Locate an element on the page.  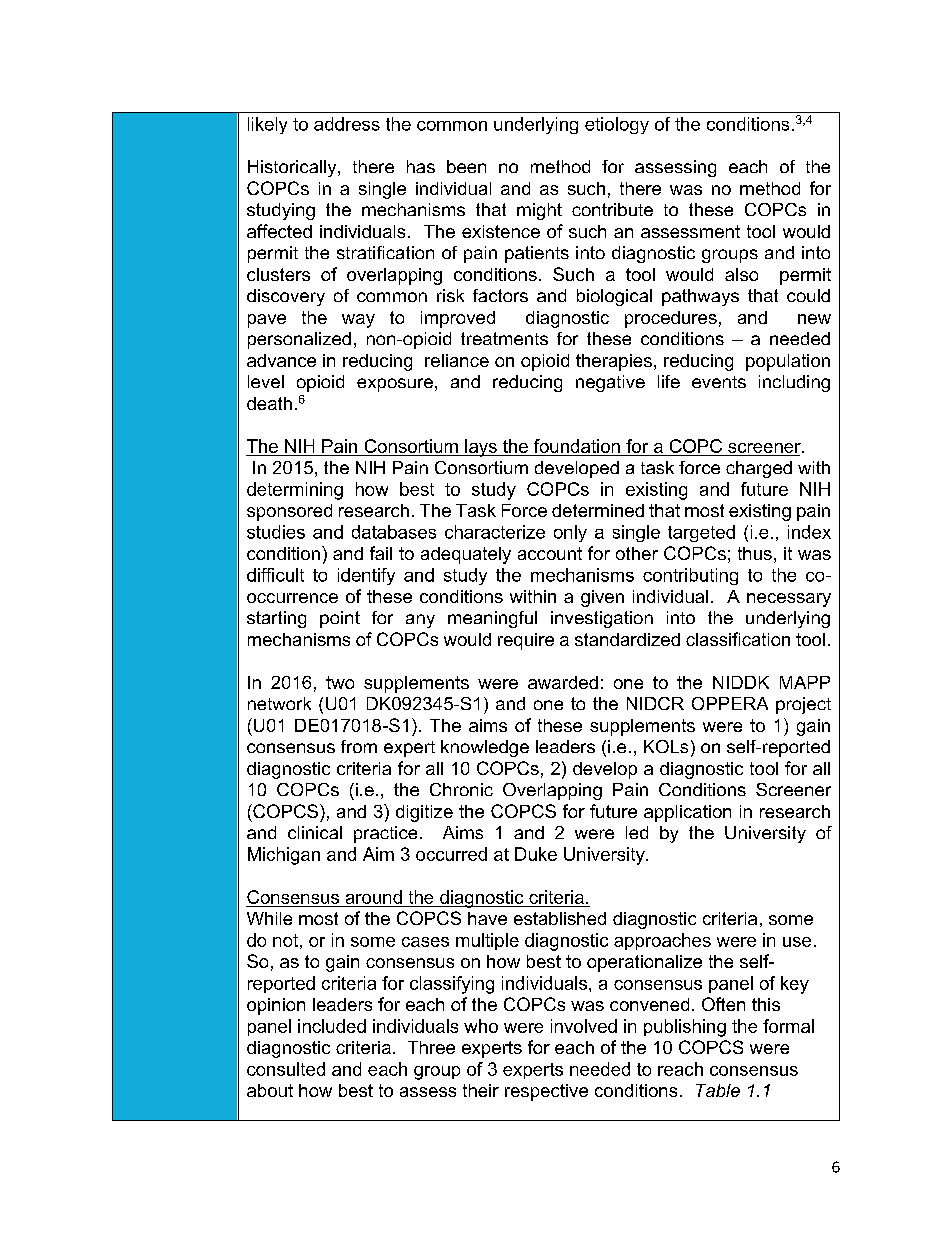
classification is located at coordinates (738, 639).
